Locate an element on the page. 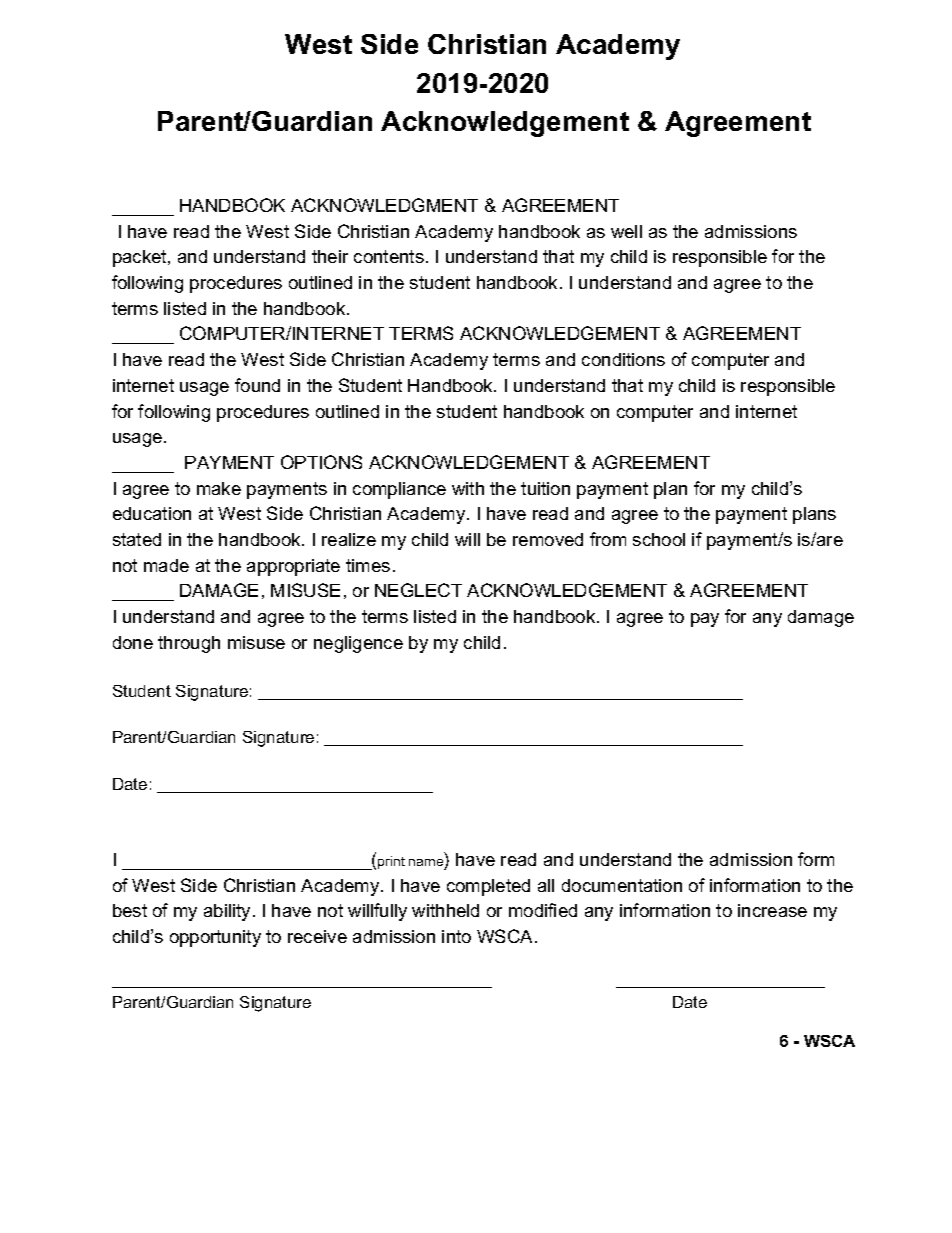  ability is located at coordinates (227, 912).
